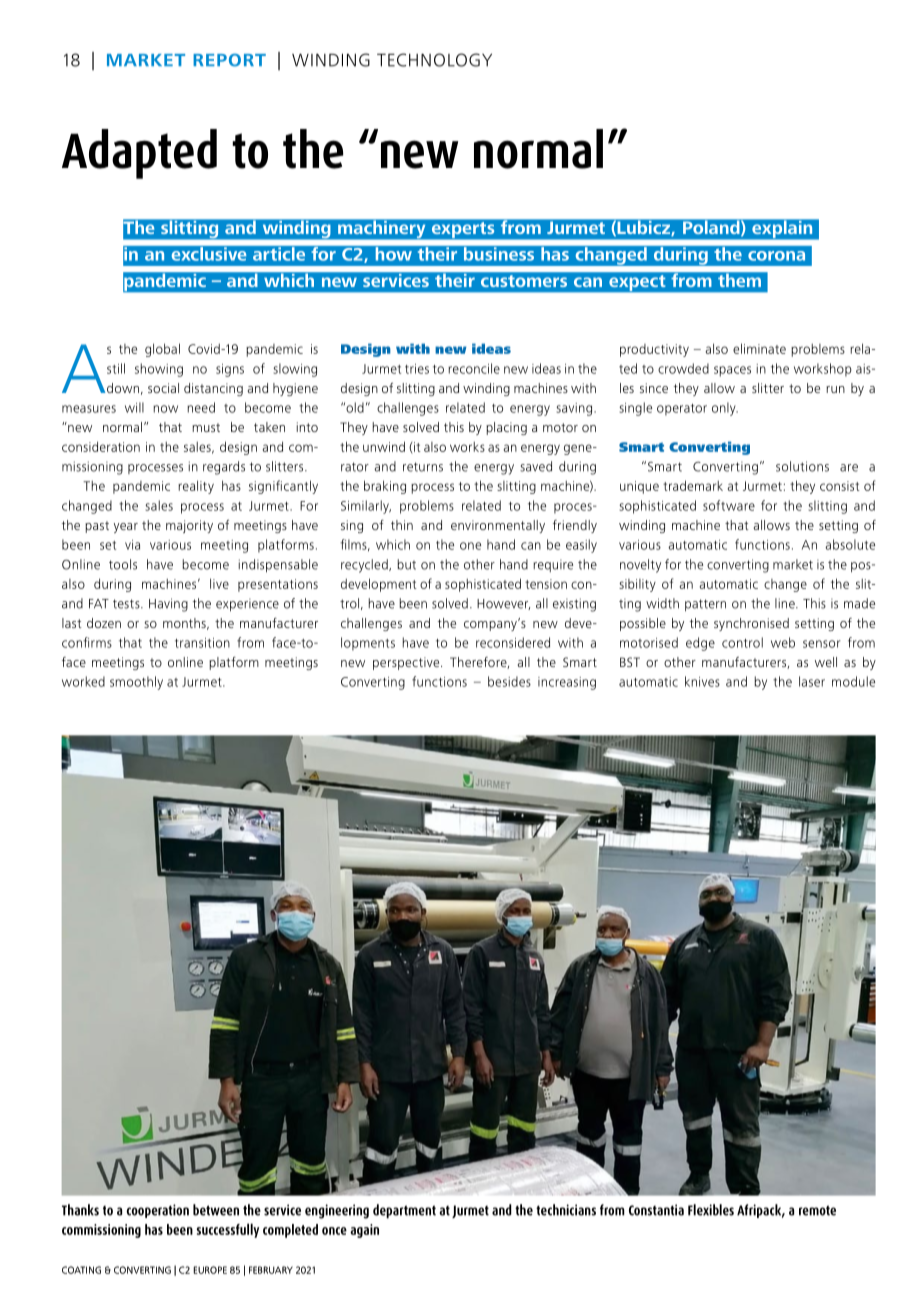  Describe the element at coordinates (423, 467) in the screenshot. I see `returns` at that location.
